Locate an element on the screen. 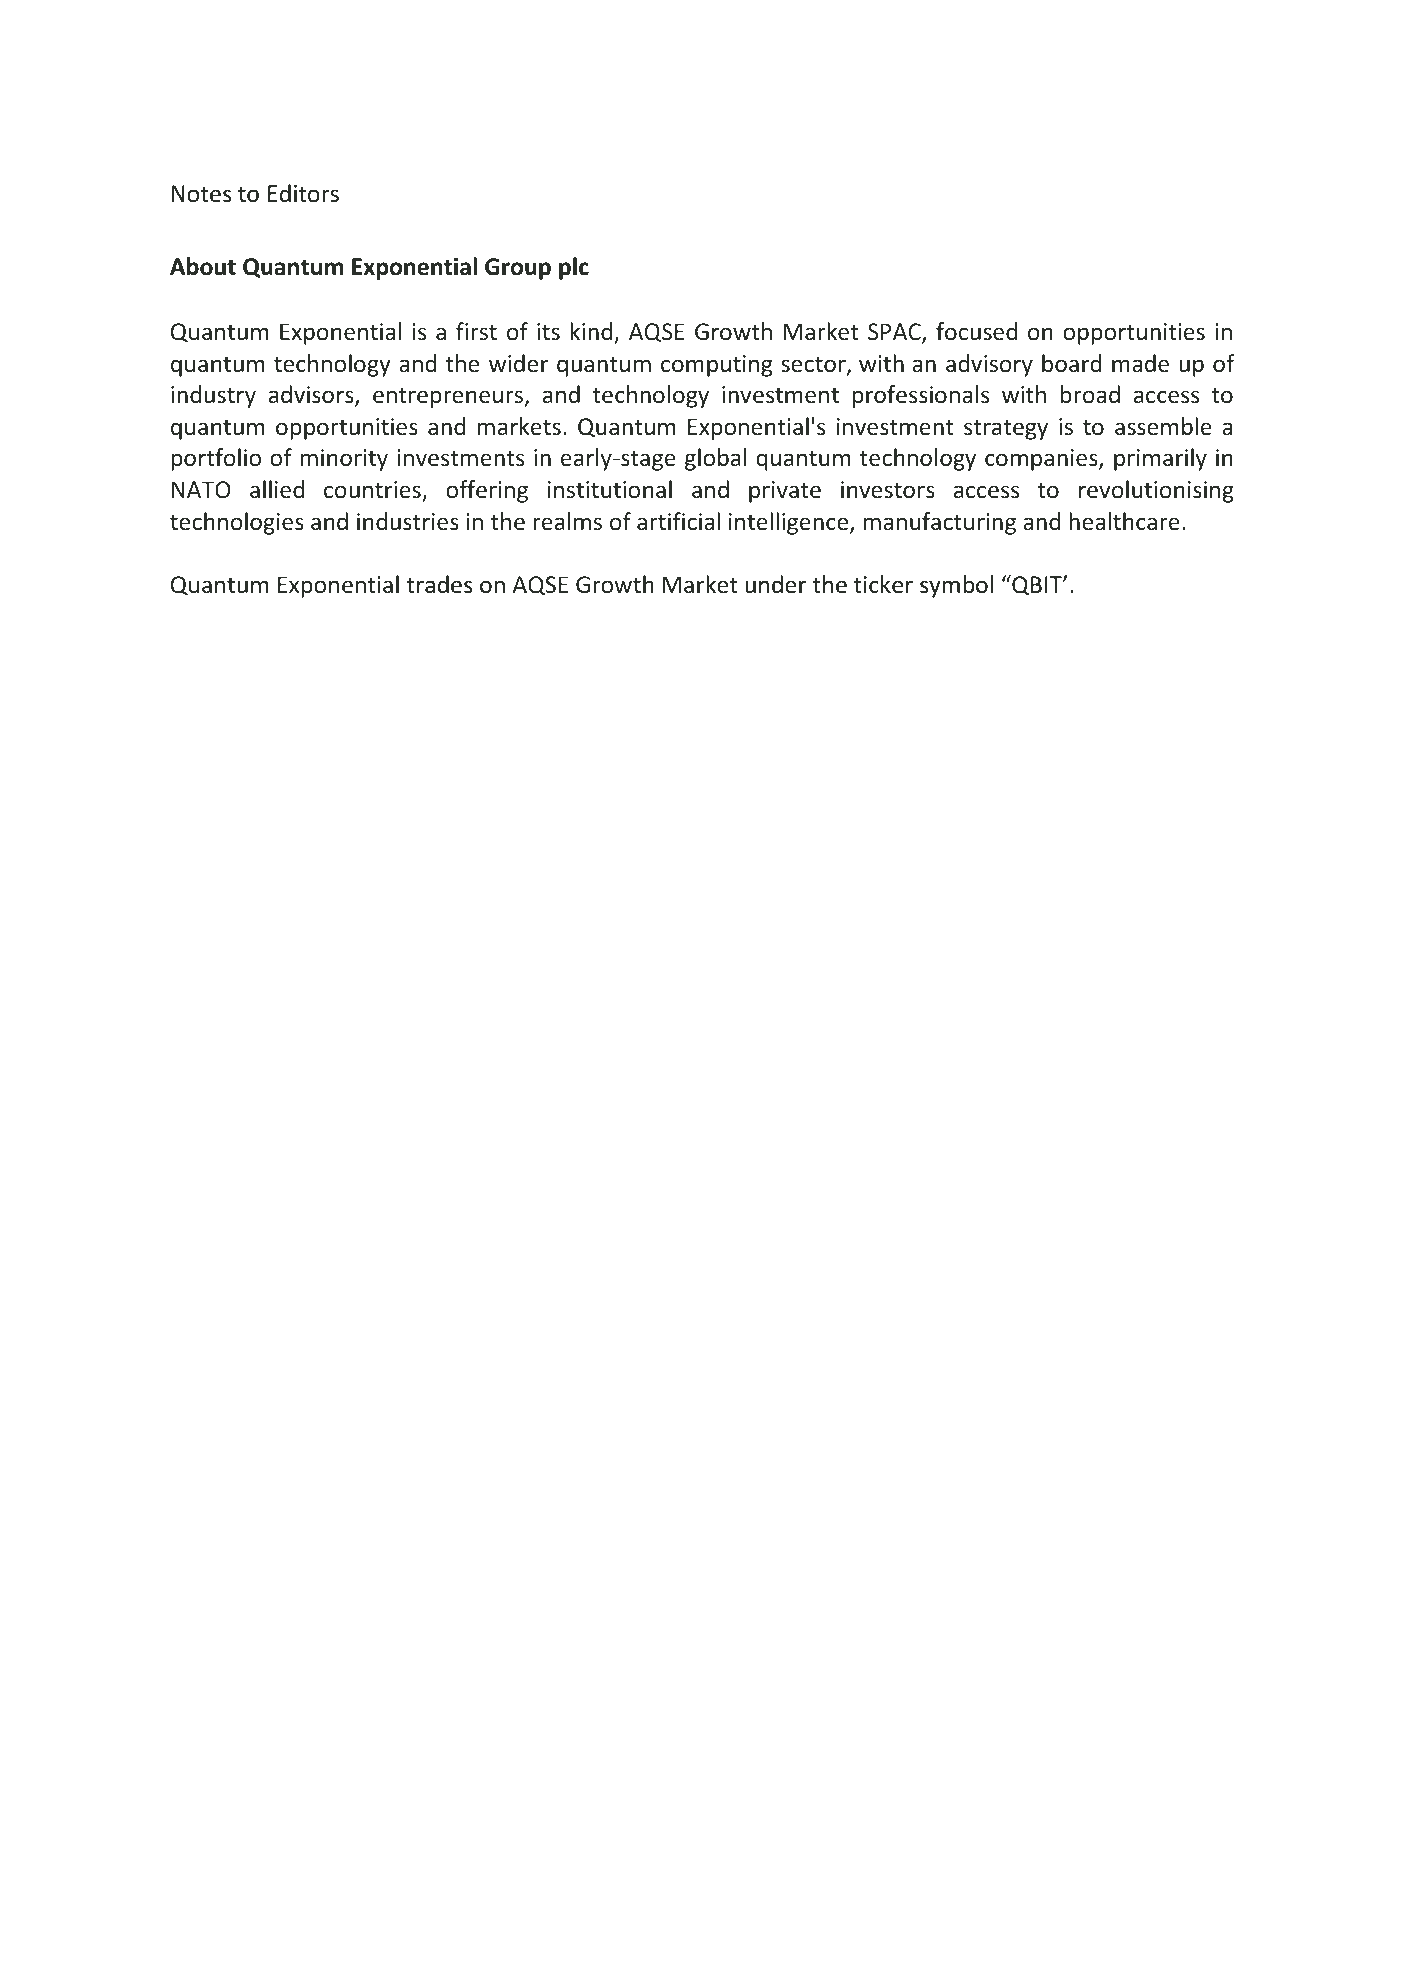  Editors is located at coordinates (303, 193).
